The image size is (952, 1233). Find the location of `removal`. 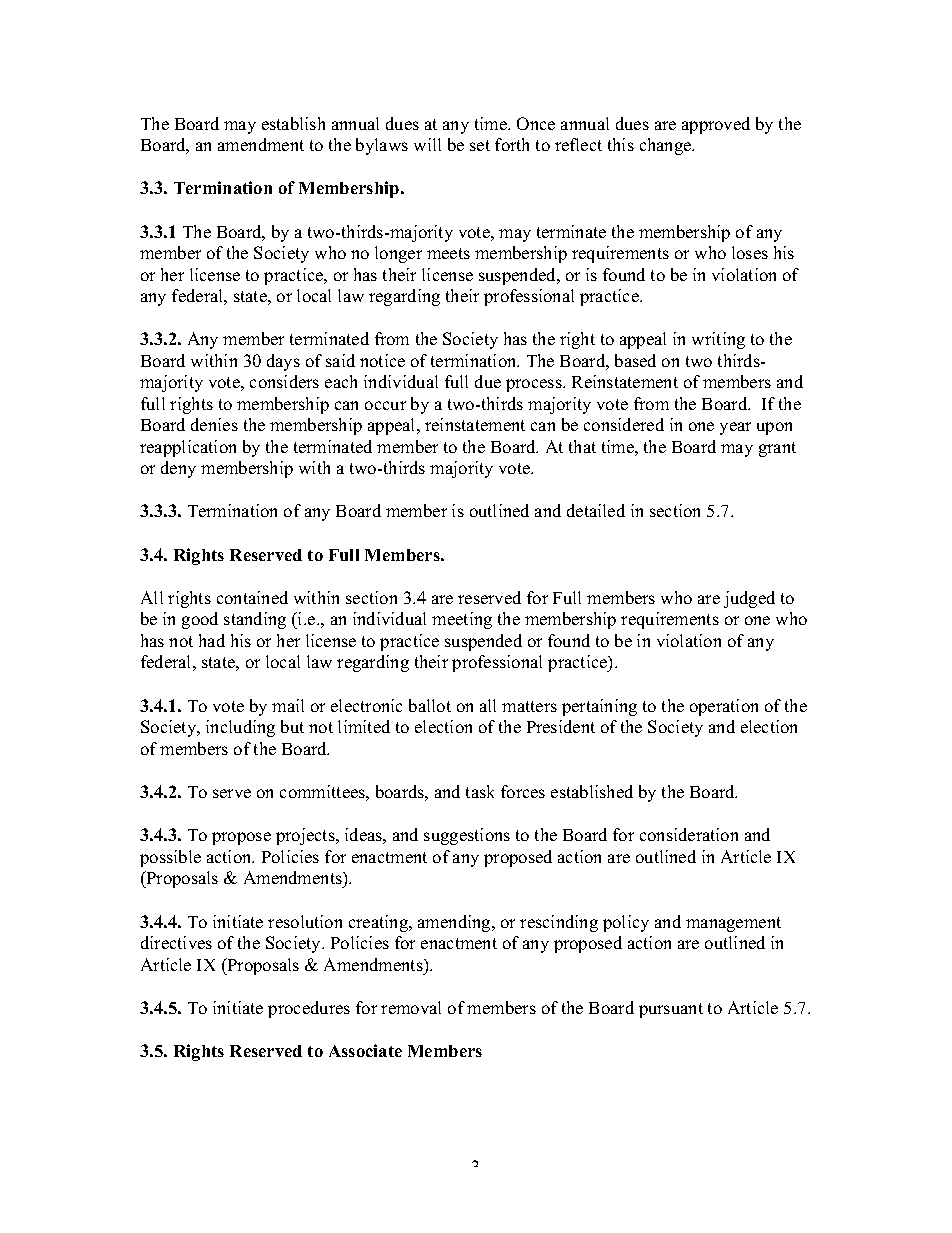

removal is located at coordinates (411, 1007).
